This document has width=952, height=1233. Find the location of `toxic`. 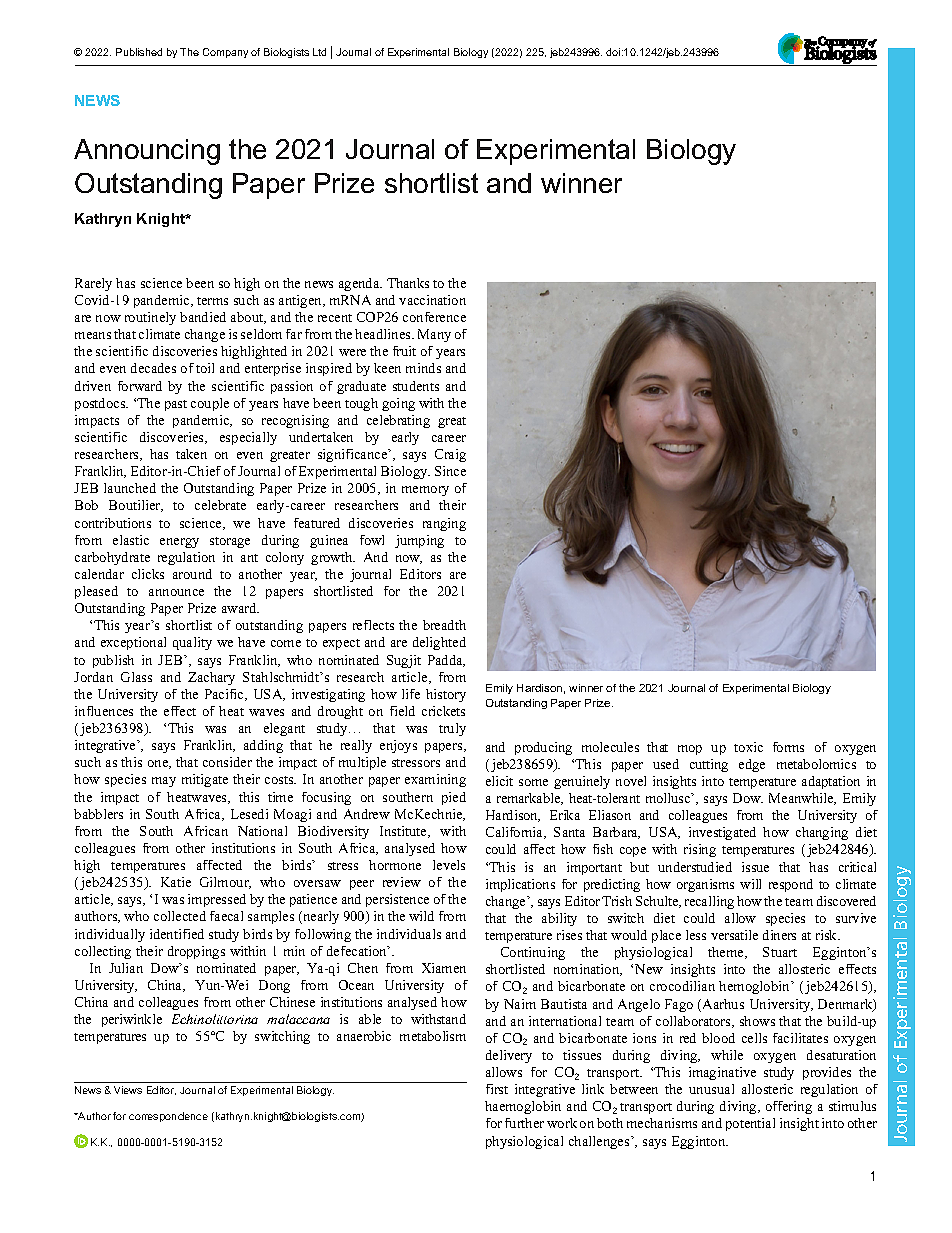

toxic is located at coordinates (748, 747).
